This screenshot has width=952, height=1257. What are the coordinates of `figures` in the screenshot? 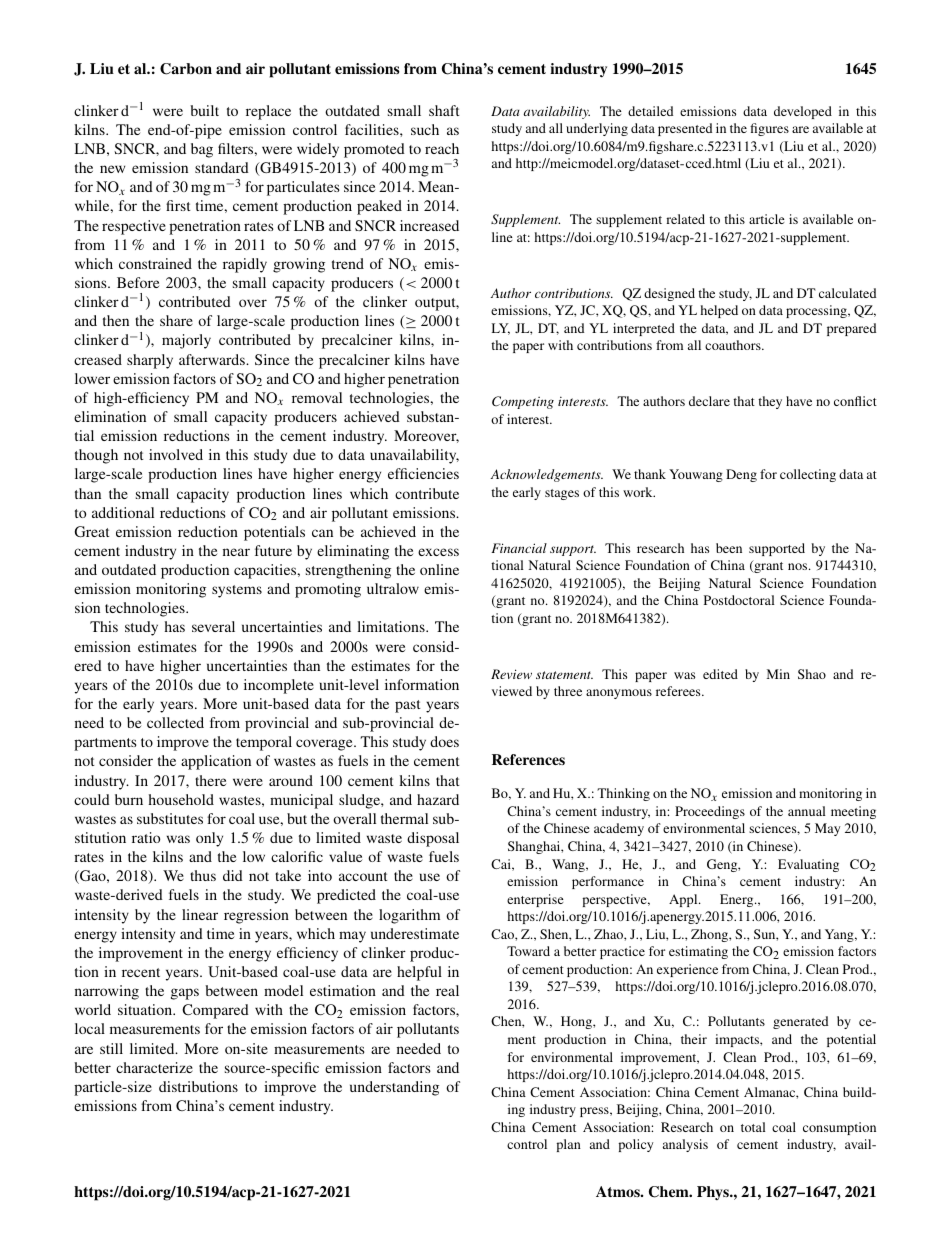 It's located at (769, 129).
